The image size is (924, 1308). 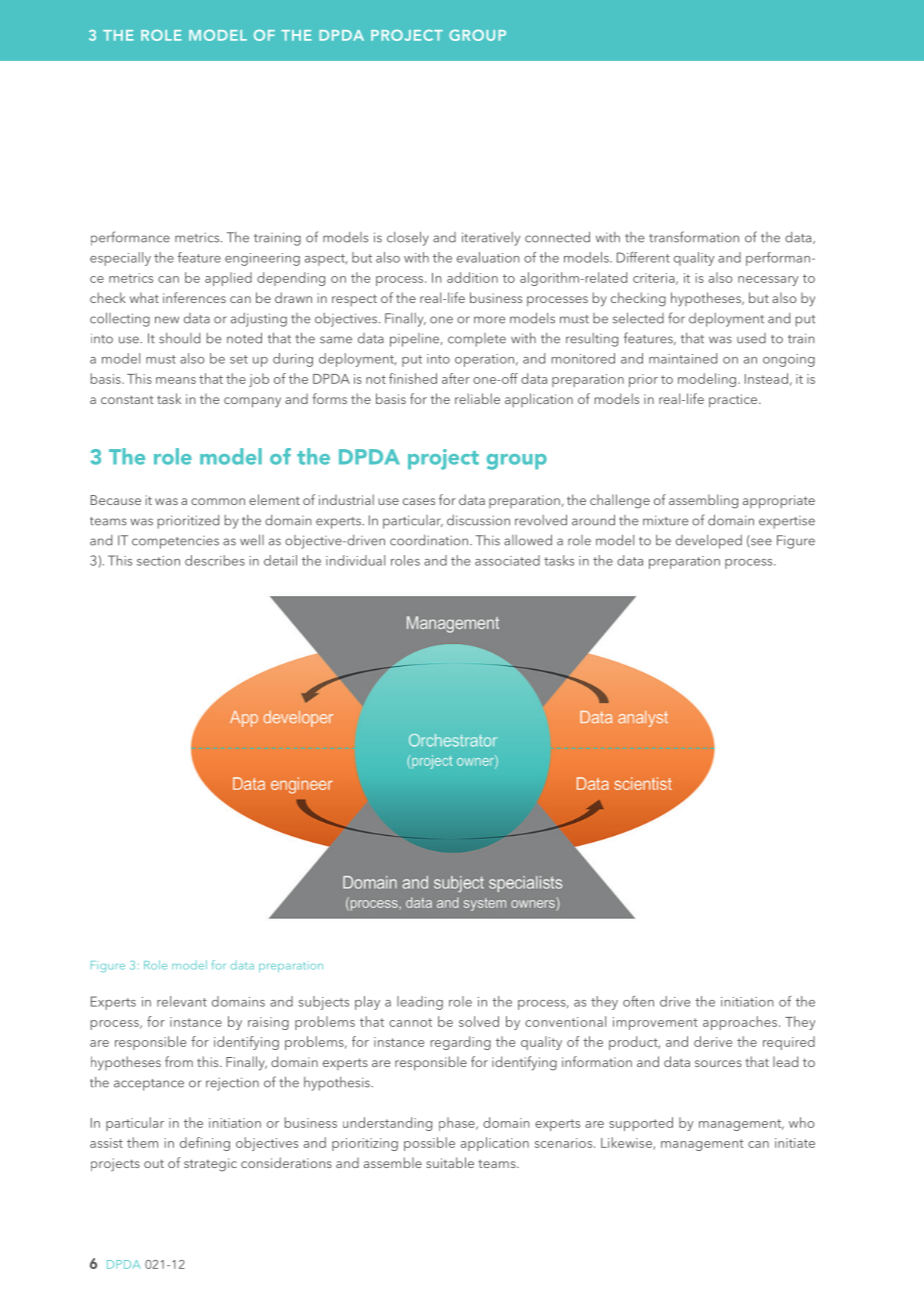 I want to click on associated, so click(x=507, y=560).
